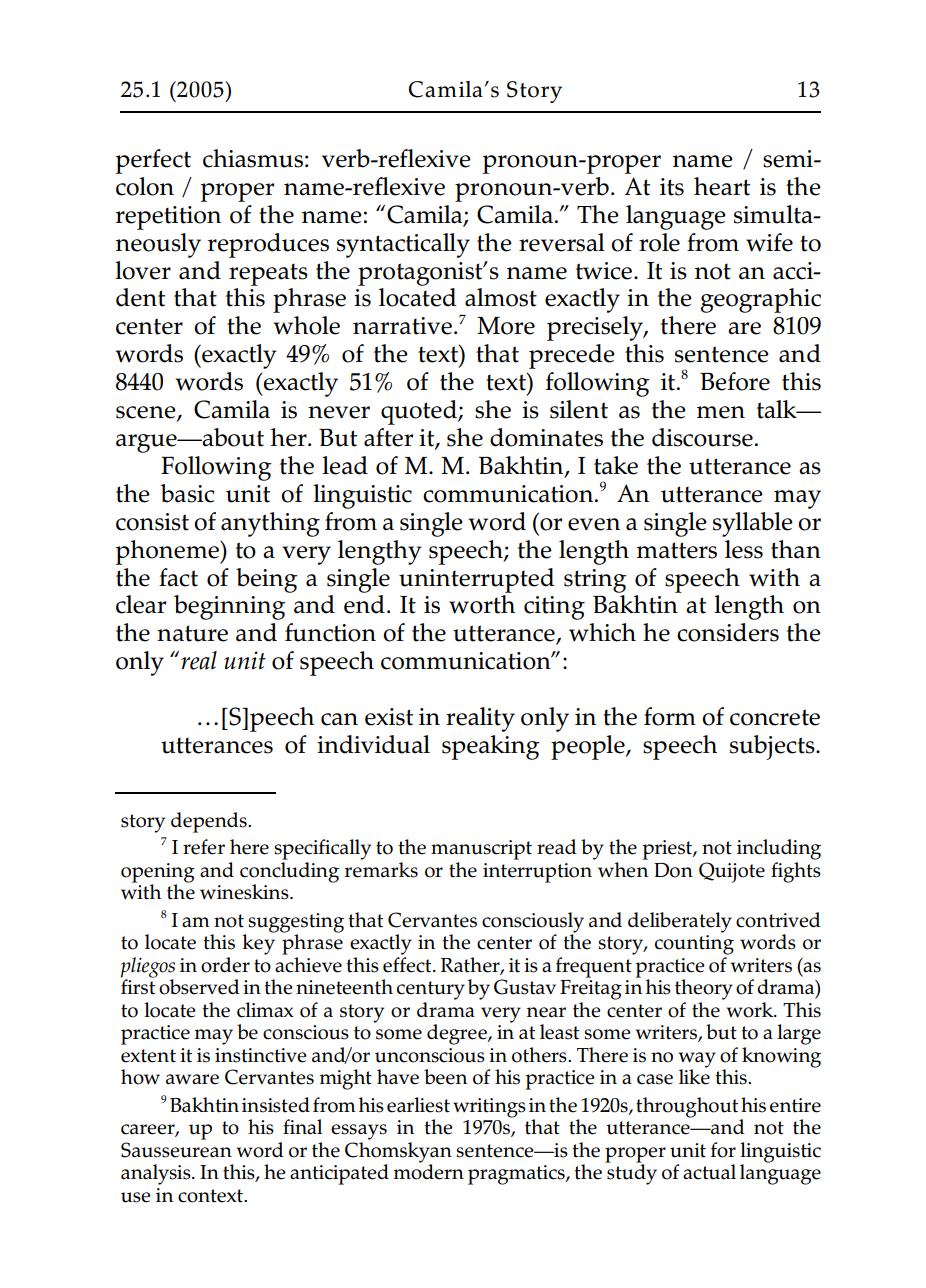 This page has height=1288, width=926. What do you see at coordinates (722, 186) in the page?
I see `heart` at bounding box center [722, 186].
